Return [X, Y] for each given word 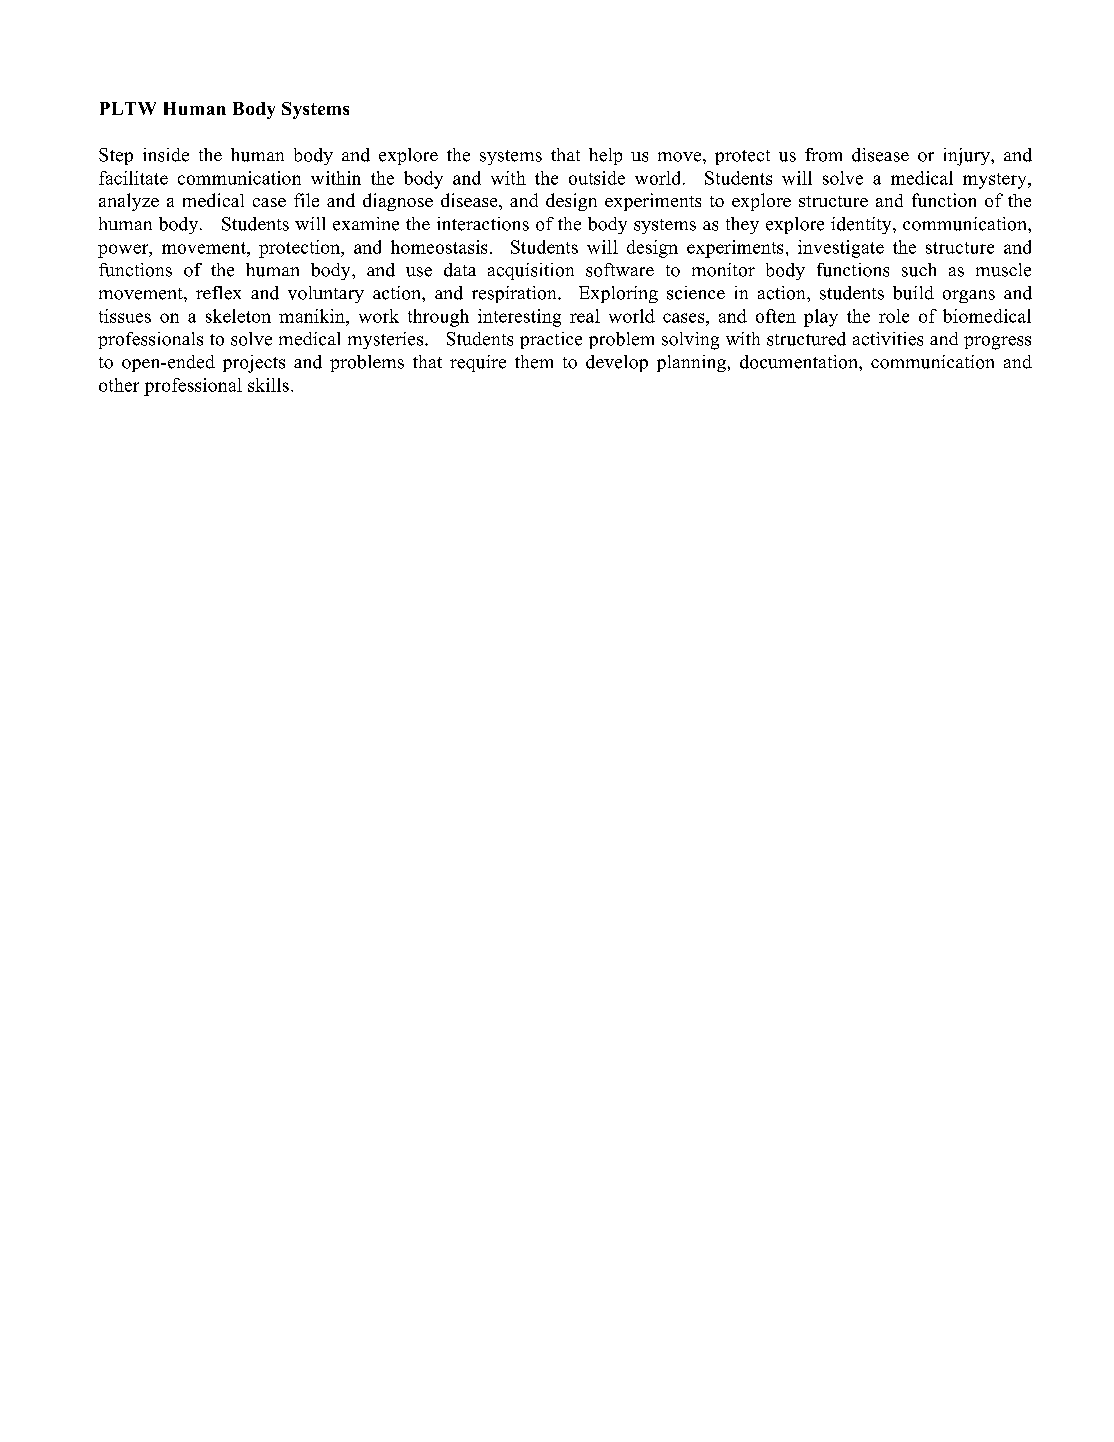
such [919, 270]
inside [166, 155]
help [605, 156]
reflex [218, 293]
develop [617, 363]
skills [268, 385]
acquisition [531, 271]
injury [968, 157]
